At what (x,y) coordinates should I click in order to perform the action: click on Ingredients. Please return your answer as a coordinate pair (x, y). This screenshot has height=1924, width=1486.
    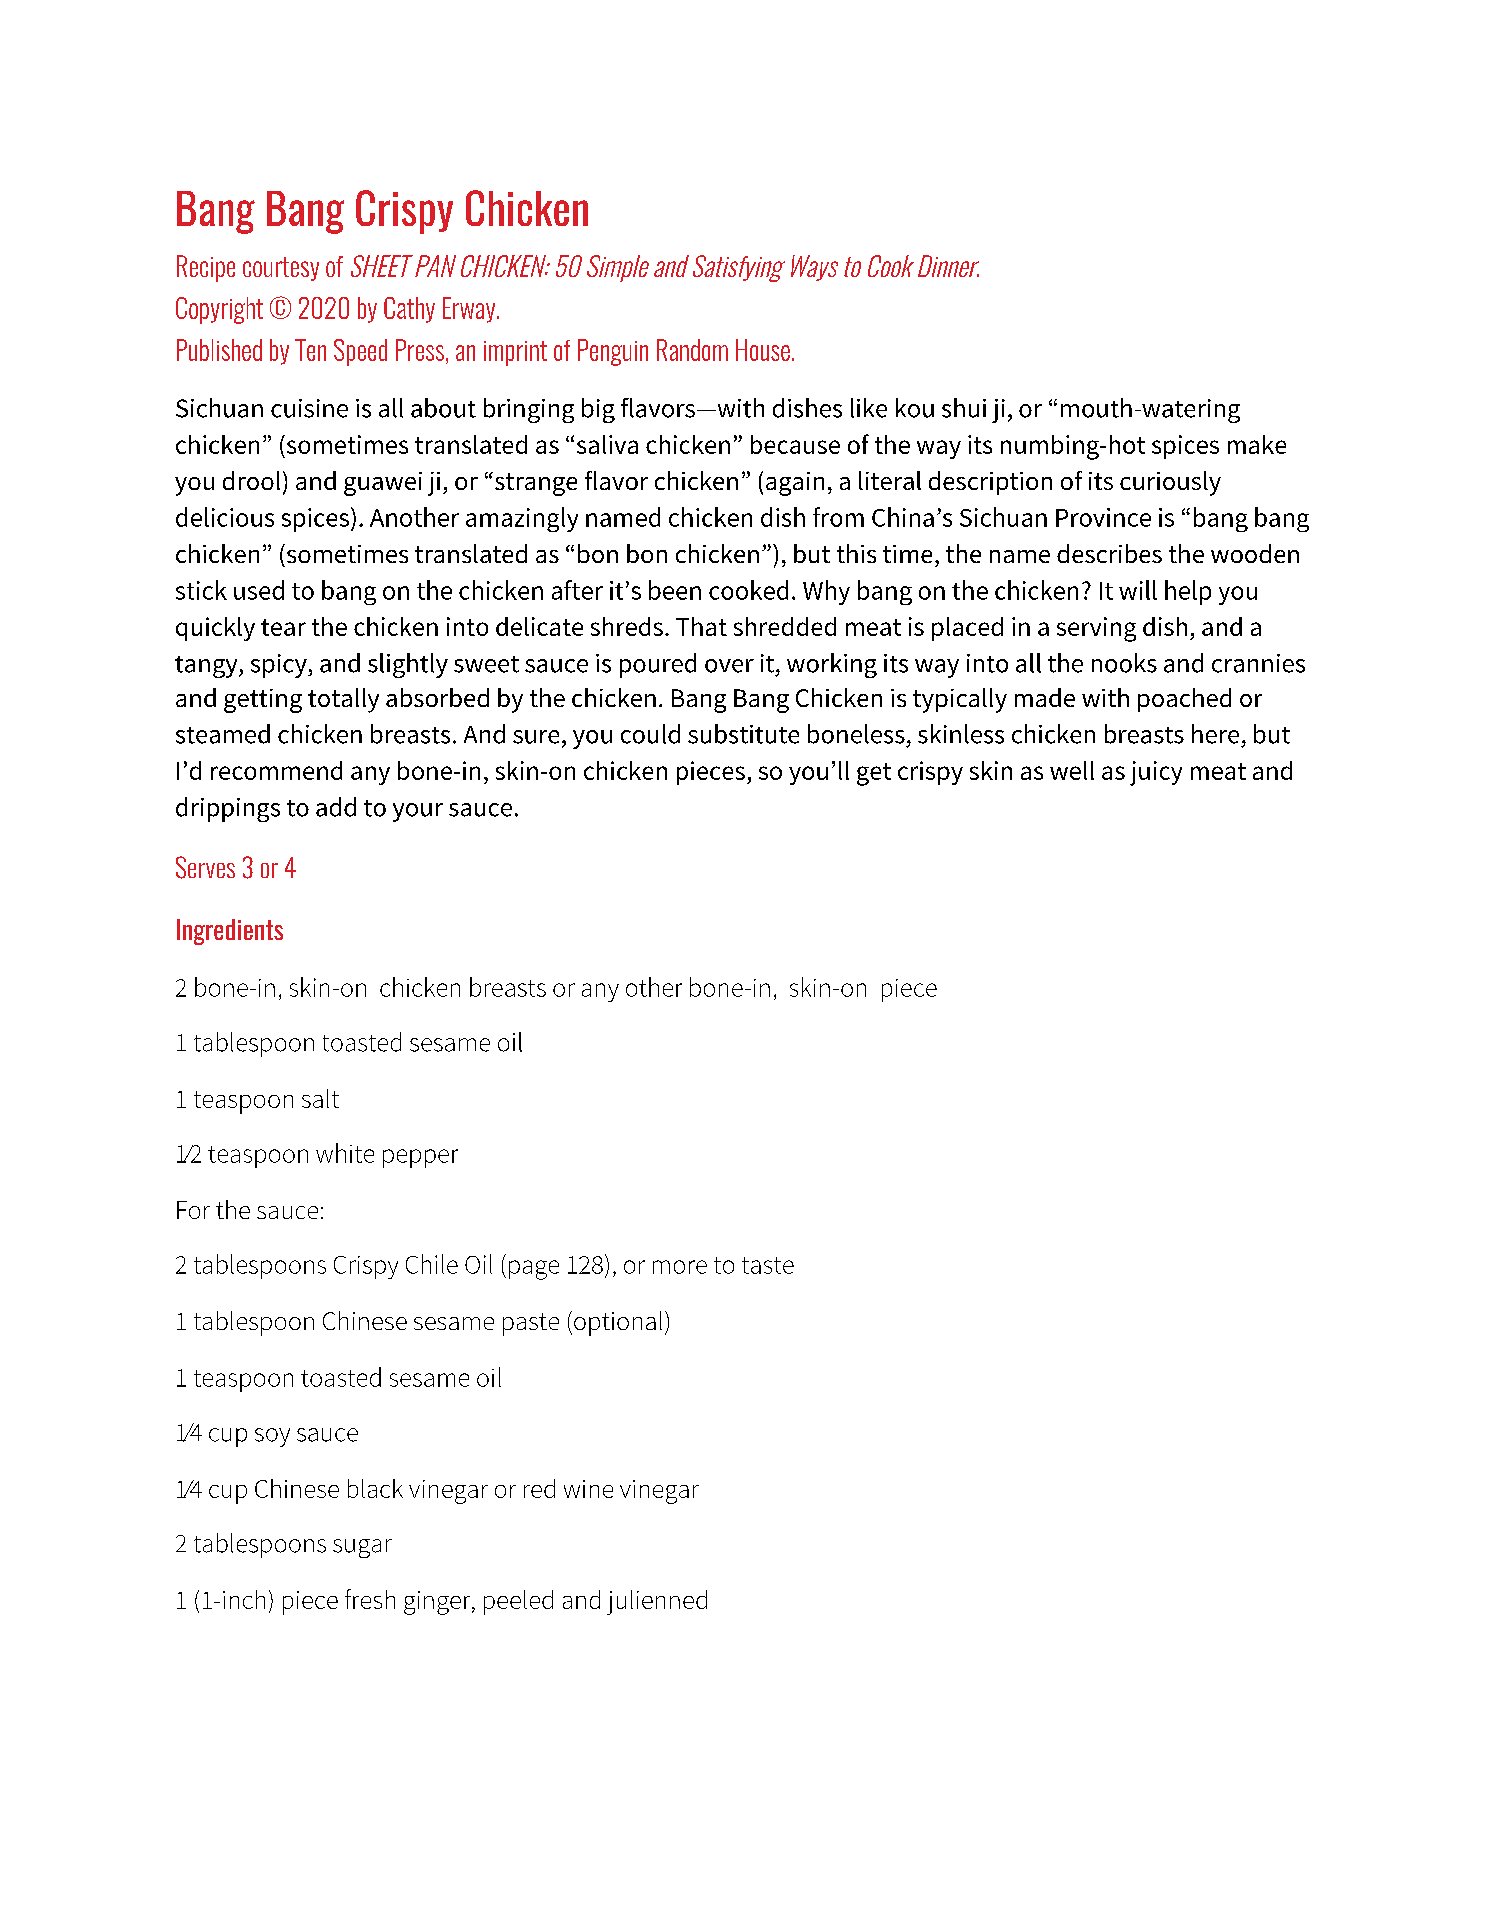
    Looking at the image, I should click on (230, 932).
